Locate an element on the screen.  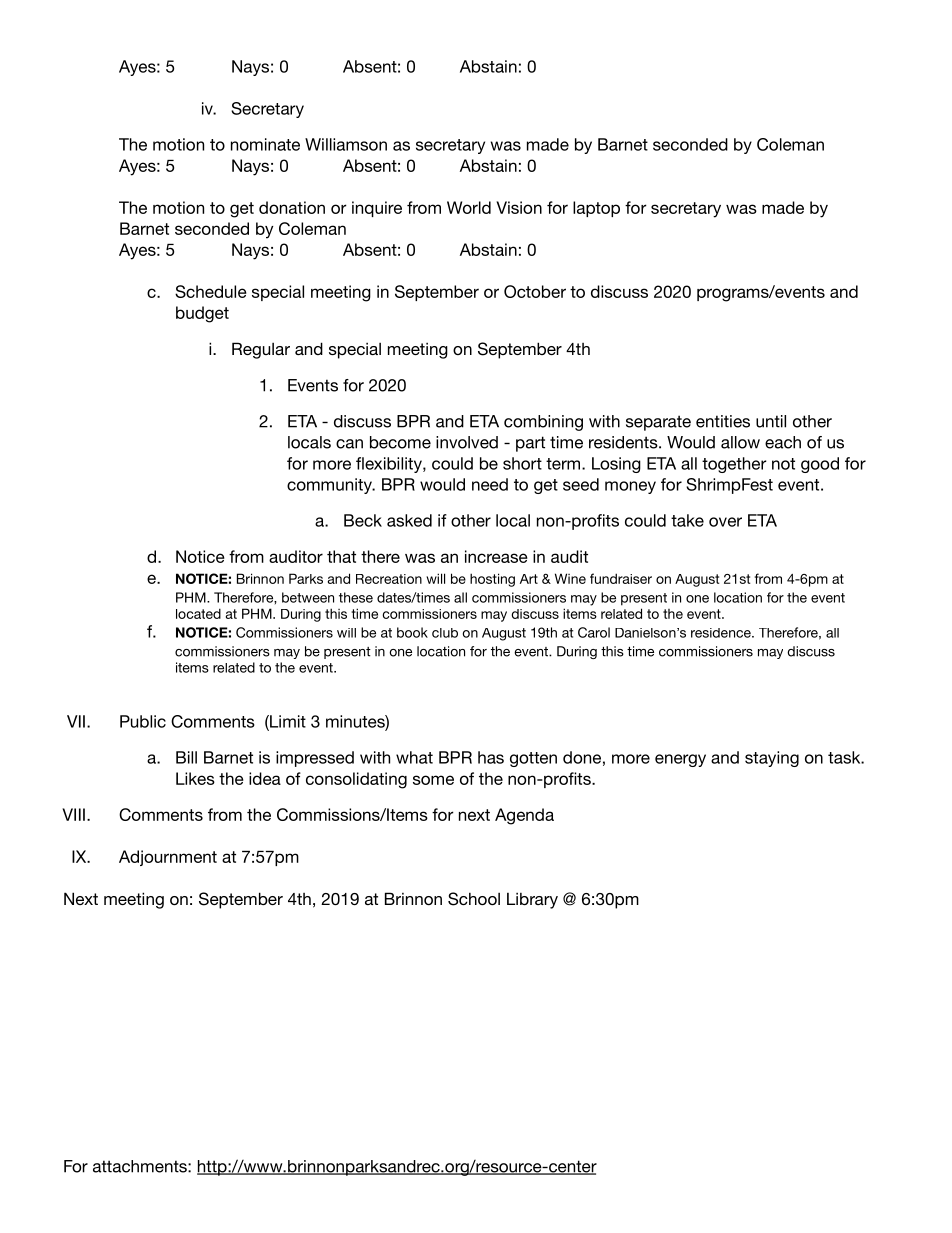
School is located at coordinates (474, 899).
